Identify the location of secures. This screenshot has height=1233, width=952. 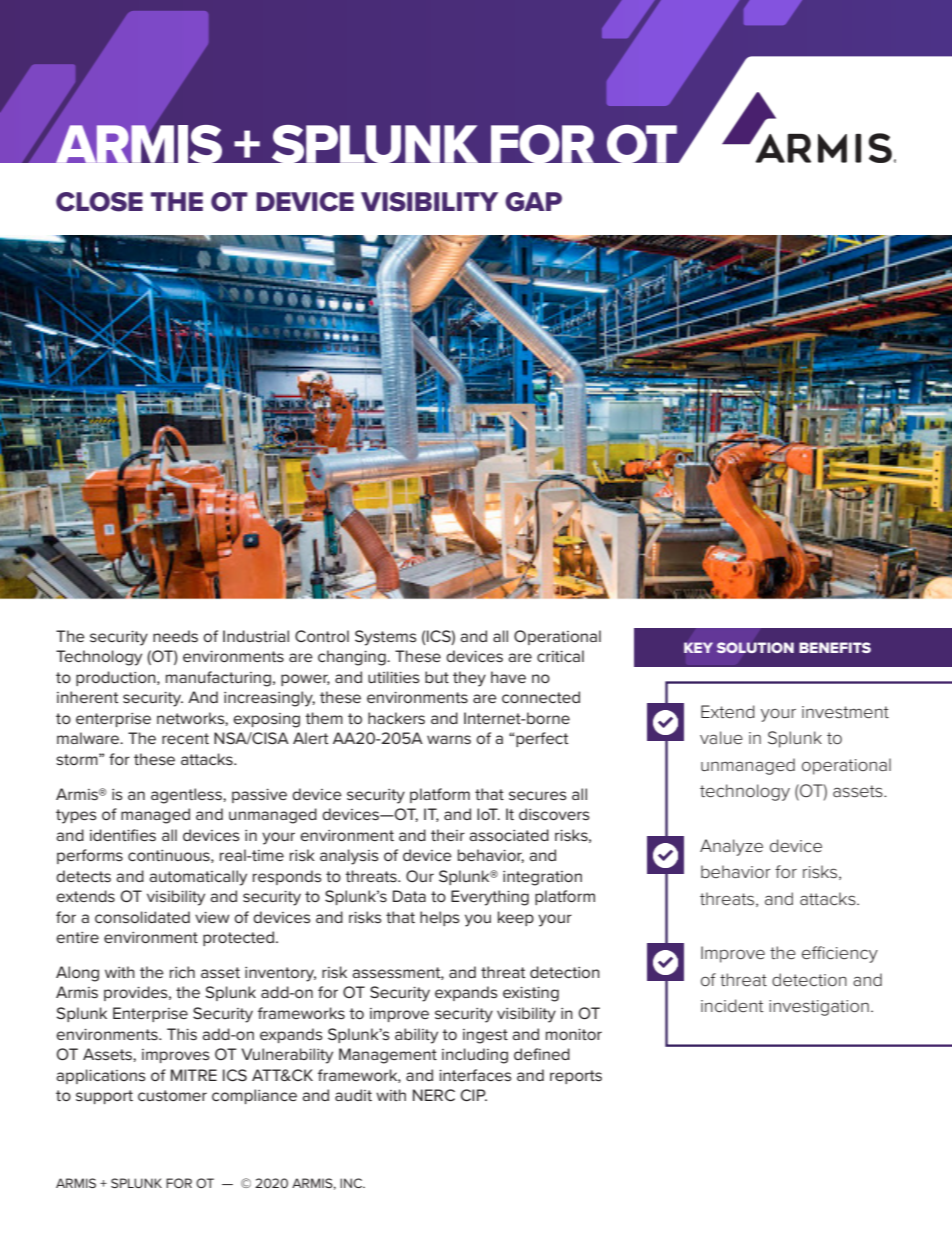
(538, 795).
